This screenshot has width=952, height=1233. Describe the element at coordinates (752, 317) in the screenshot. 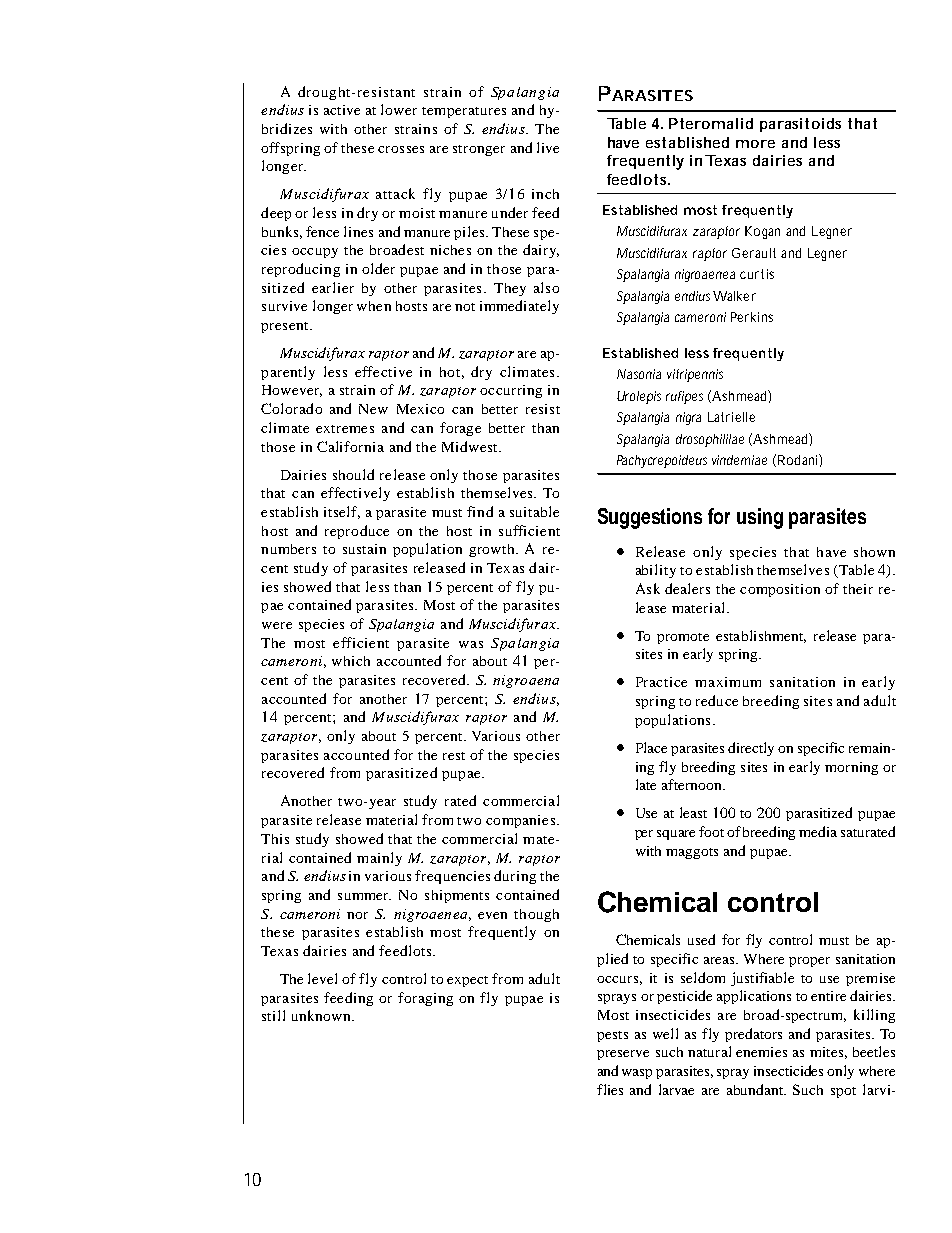

I see `Perkins` at that location.
